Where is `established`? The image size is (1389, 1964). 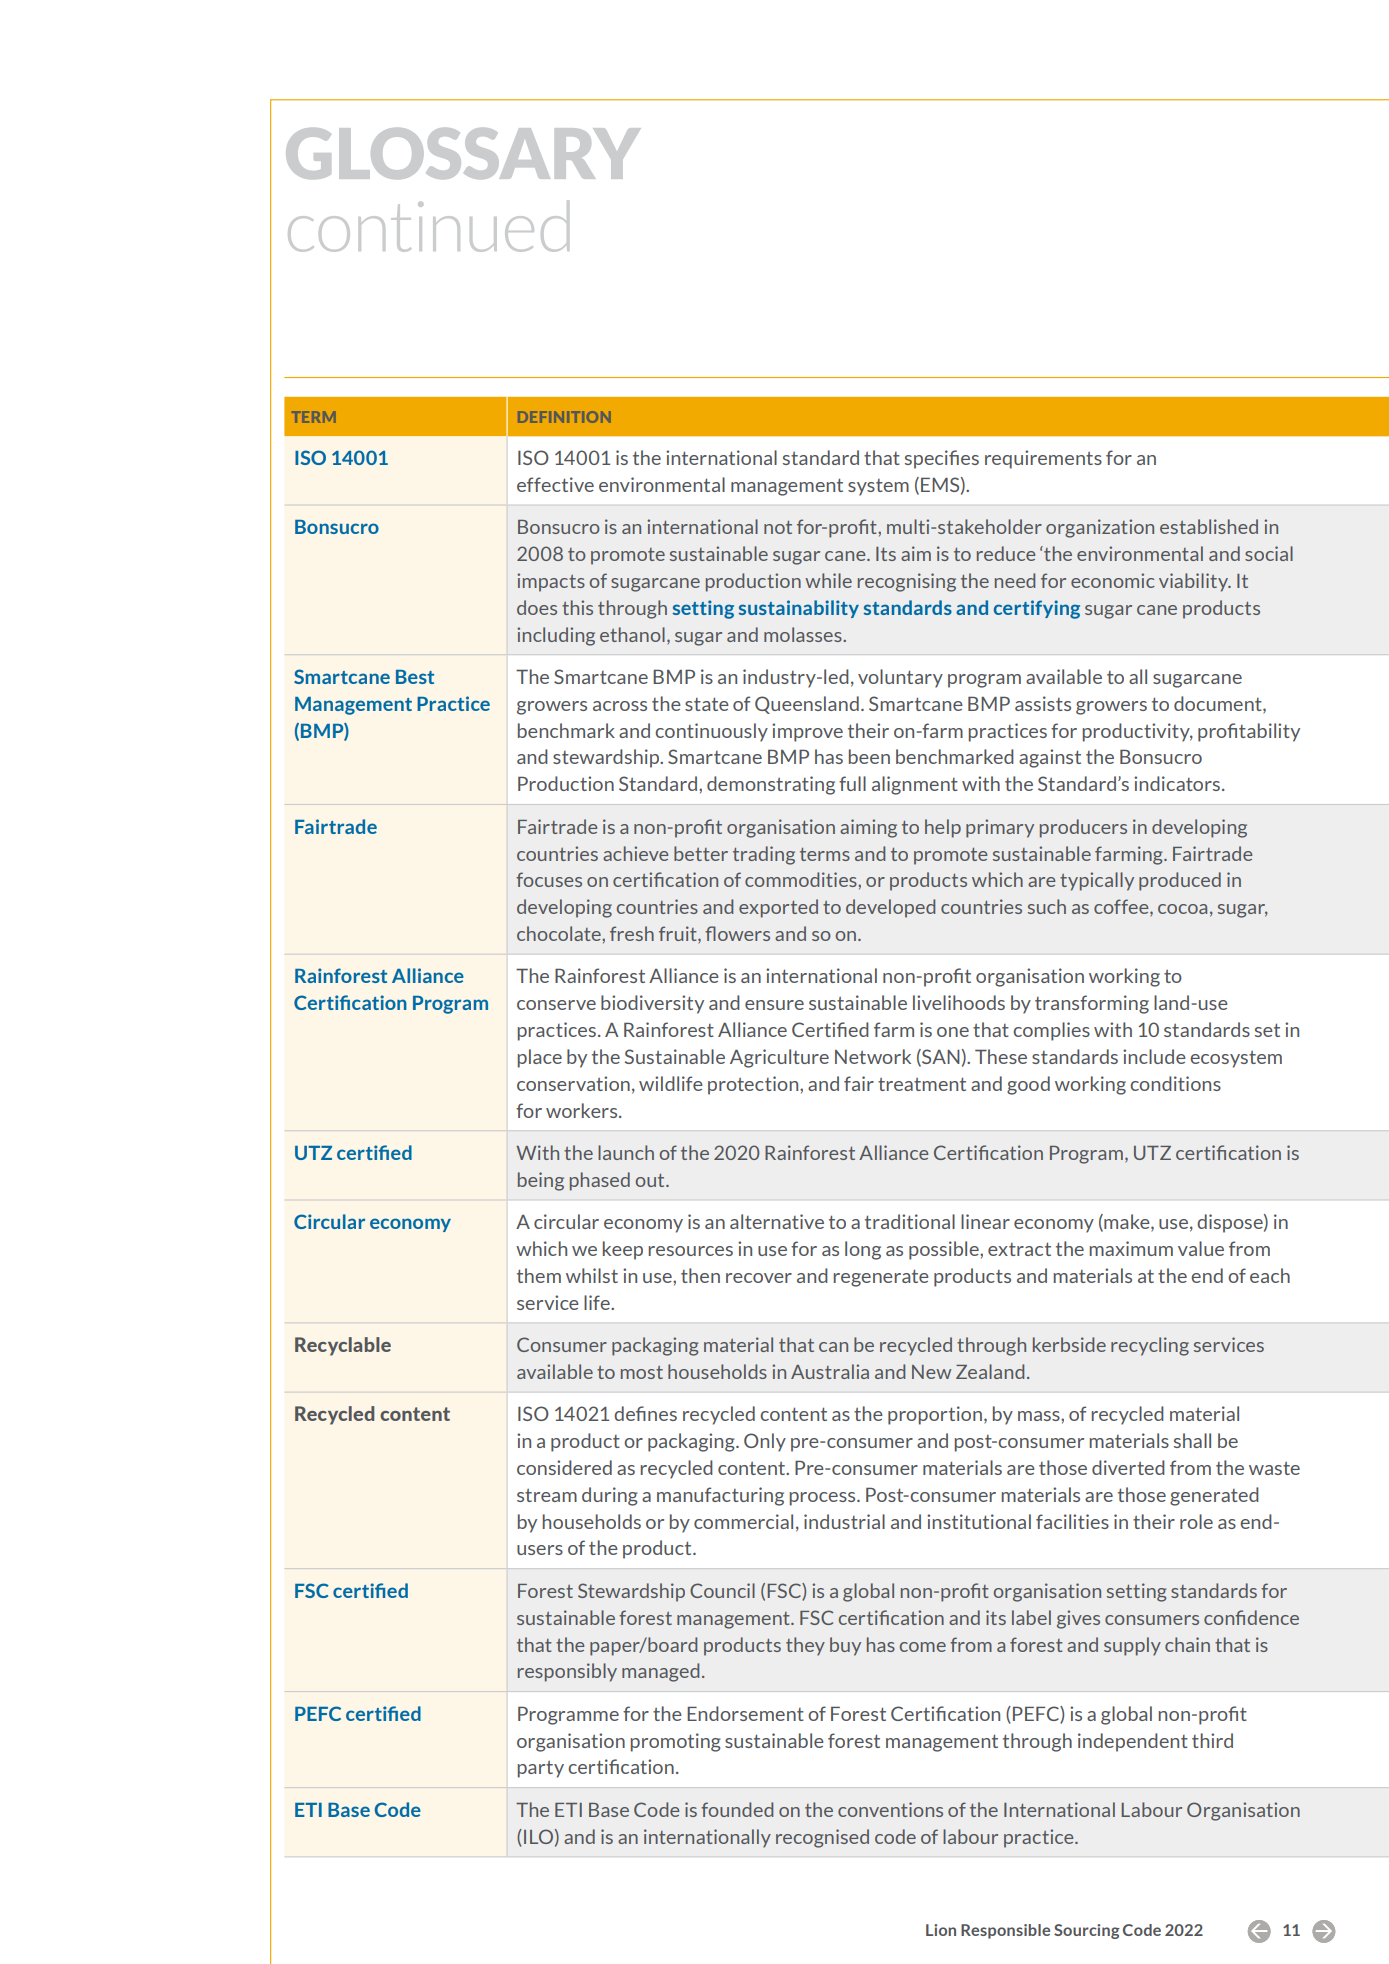 established is located at coordinates (1209, 526).
